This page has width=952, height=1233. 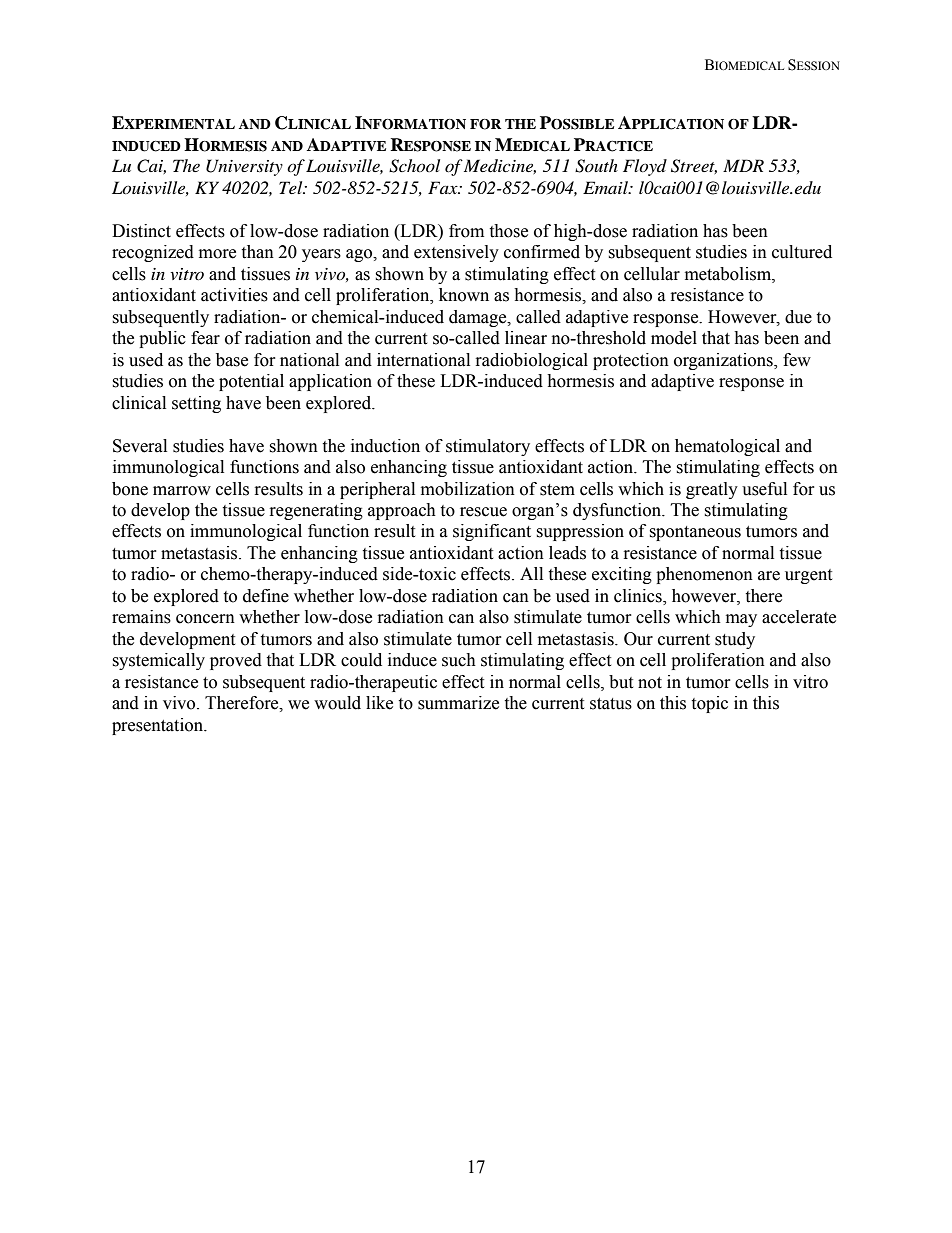 What do you see at coordinates (140, 446) in the page?
I see `Several` at bounding box center [140, 446].
